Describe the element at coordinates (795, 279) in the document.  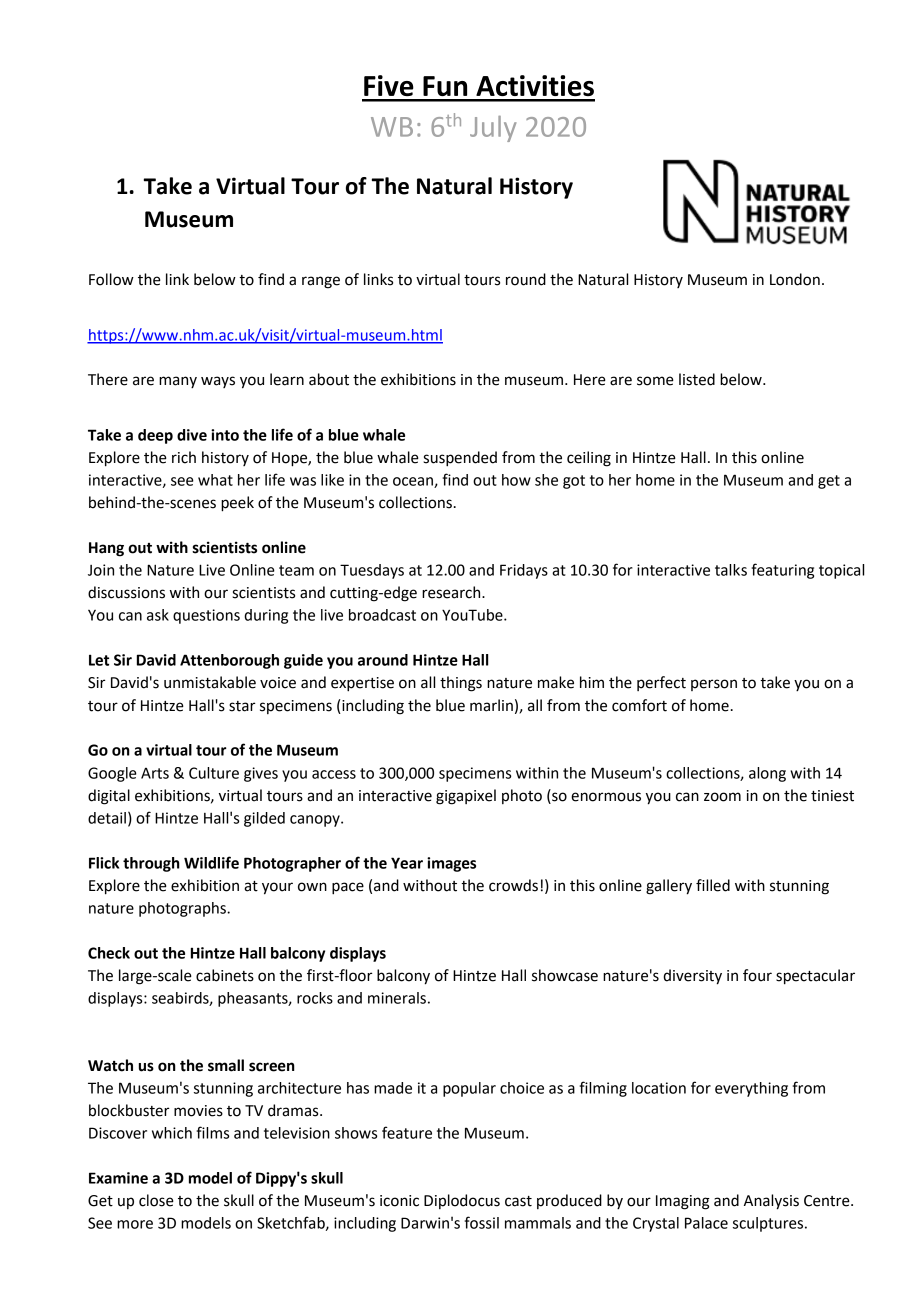
I see `London` at that location.
